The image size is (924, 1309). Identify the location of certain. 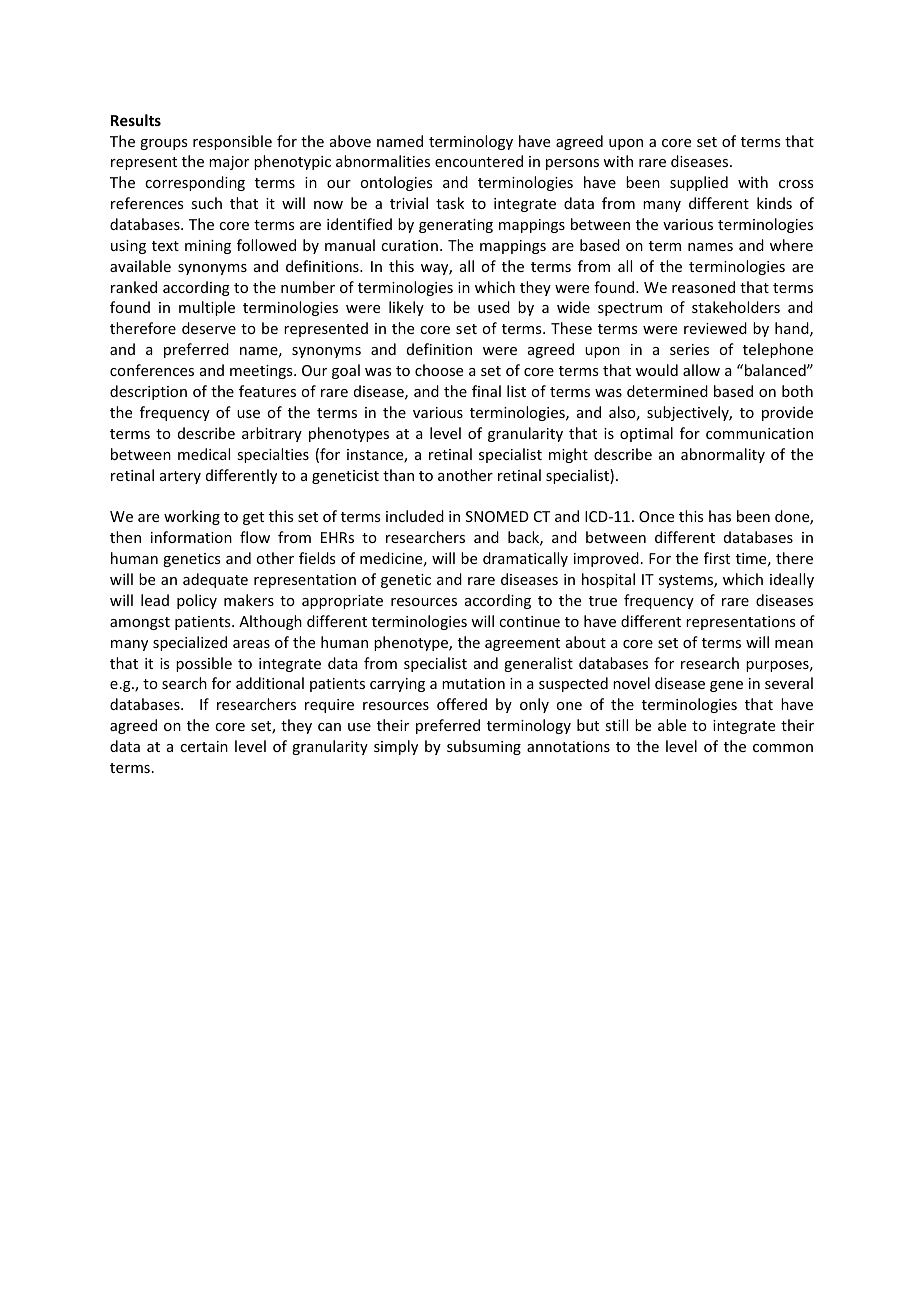
(204, 746).
